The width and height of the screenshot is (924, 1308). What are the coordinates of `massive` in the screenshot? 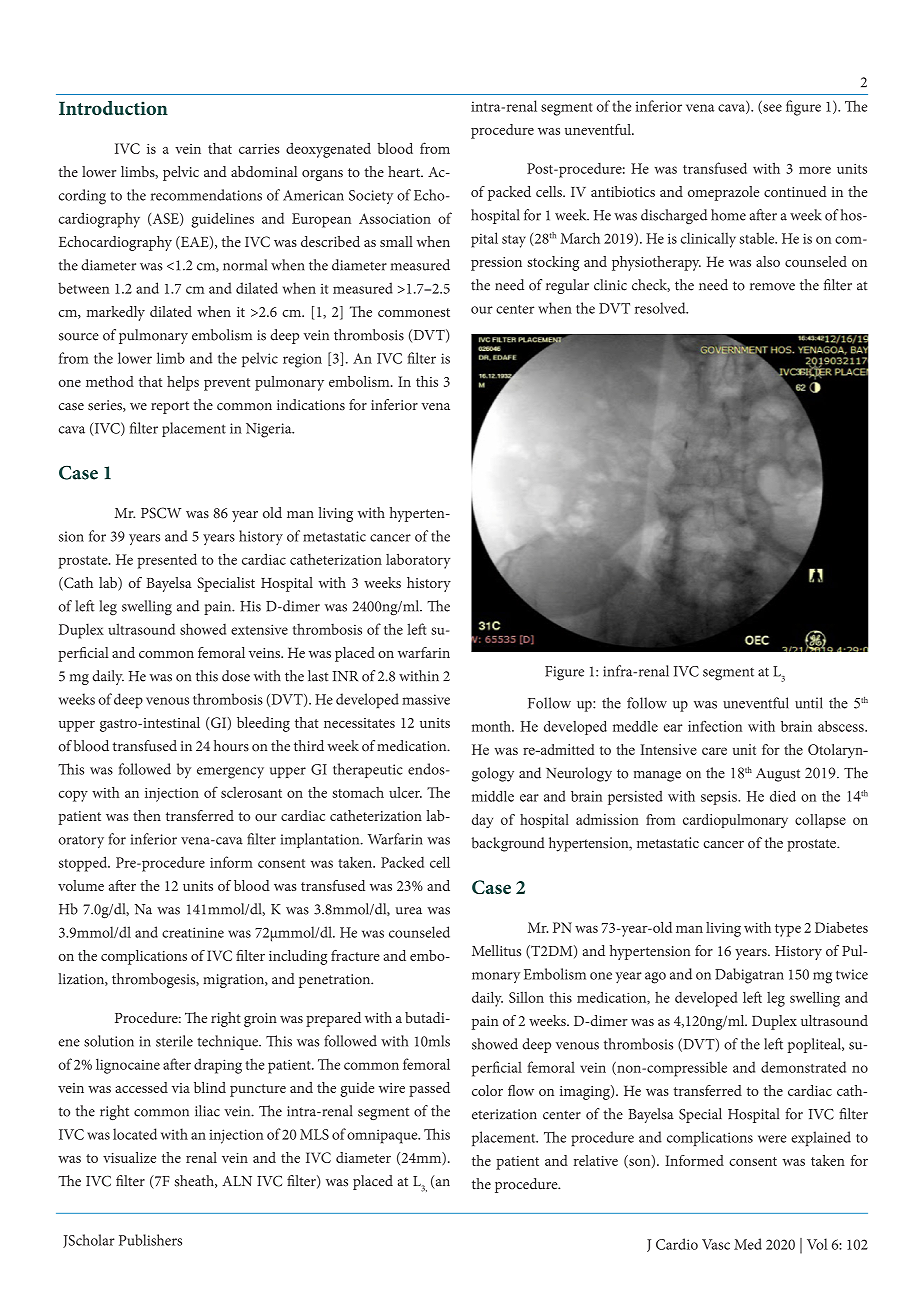 It's located at (426, 699).
